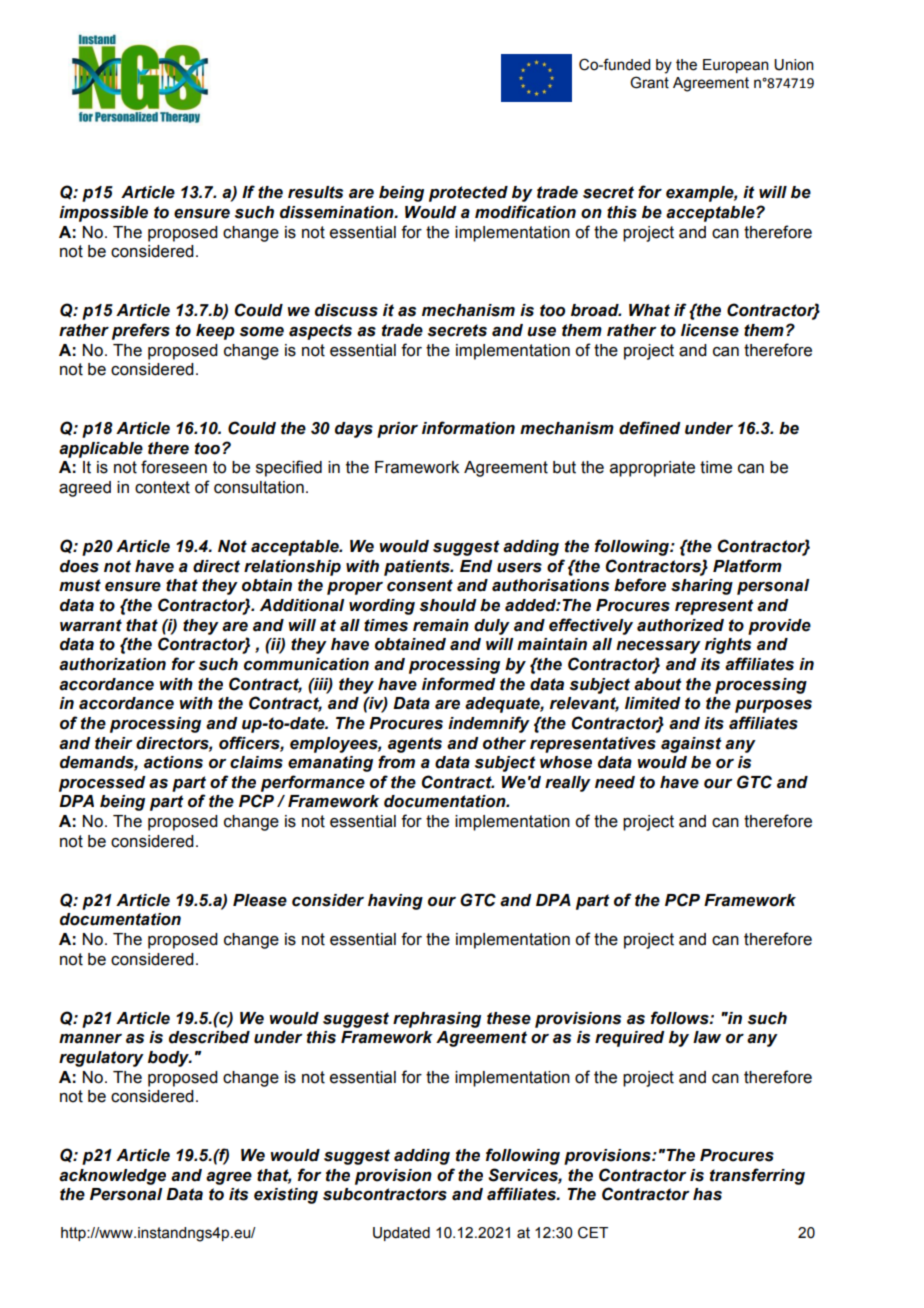 This screenshot has width=924, height=1308. I want to click on remain, so click(441, 625).
